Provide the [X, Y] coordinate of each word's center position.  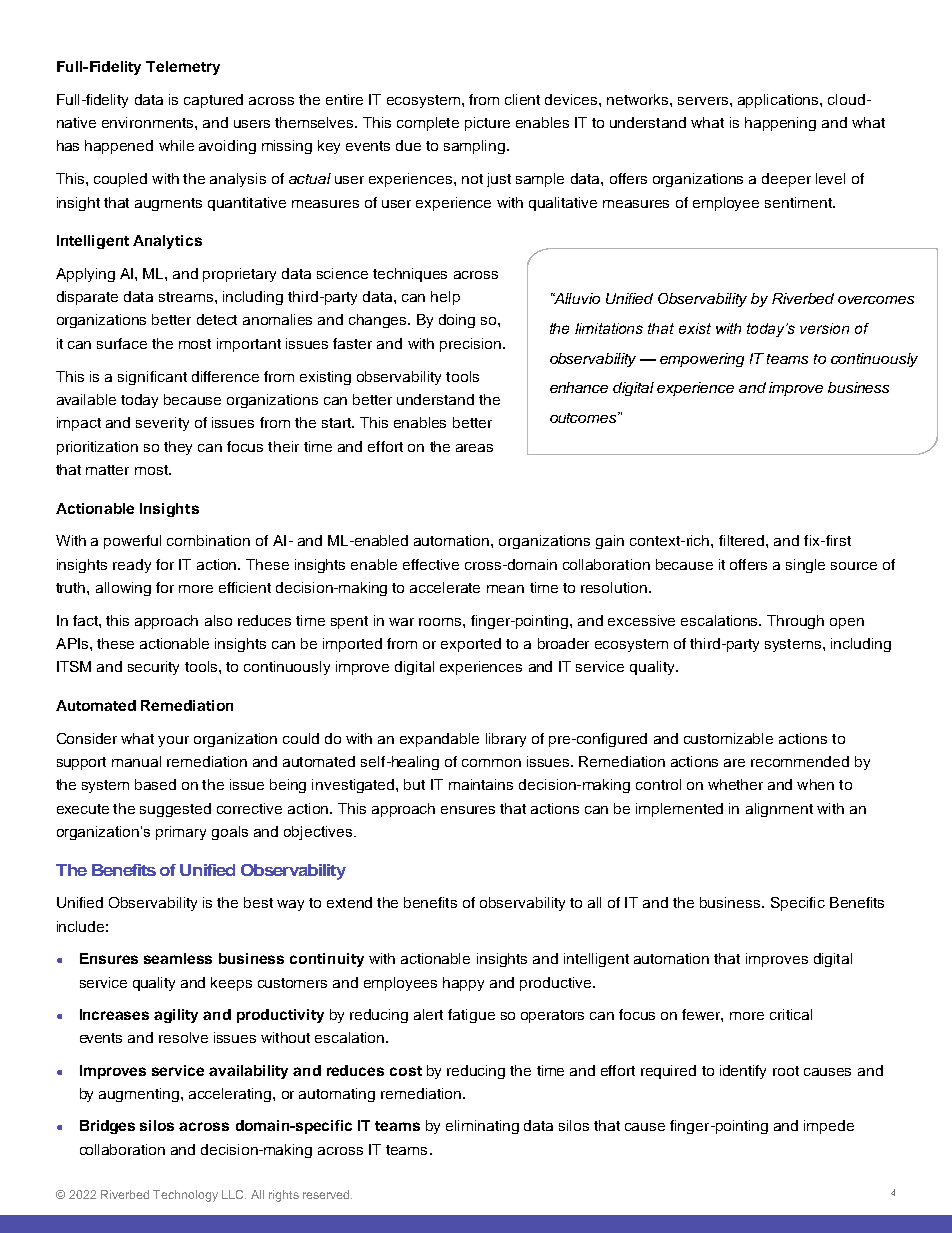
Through [795, 622]
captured [213, 101]
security [153, 668]
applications [779, 101]
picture [487, 124]
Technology [185, 1196]
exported [471, 645]
